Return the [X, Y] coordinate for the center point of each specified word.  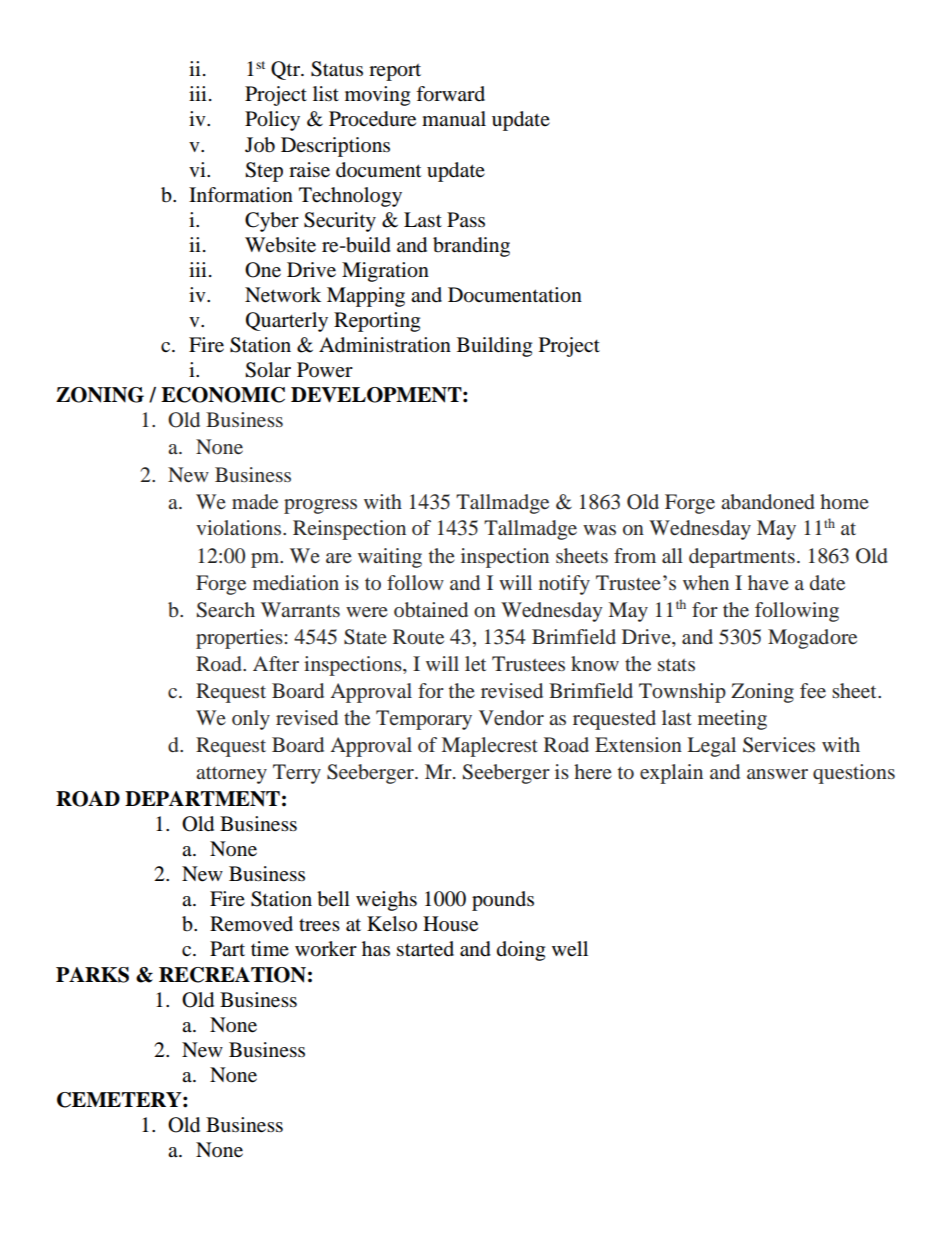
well [570, 949]
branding [471, 247]
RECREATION [232, 975]
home [844, 501]
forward [450, 94]
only [251, 720]
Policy [272, 121]
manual [454, 119]
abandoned [768, 501]
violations [240, 527]
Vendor [511, 717]
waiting [390, 558]
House [450, 924]
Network [283, 295]
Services [779, 745]
